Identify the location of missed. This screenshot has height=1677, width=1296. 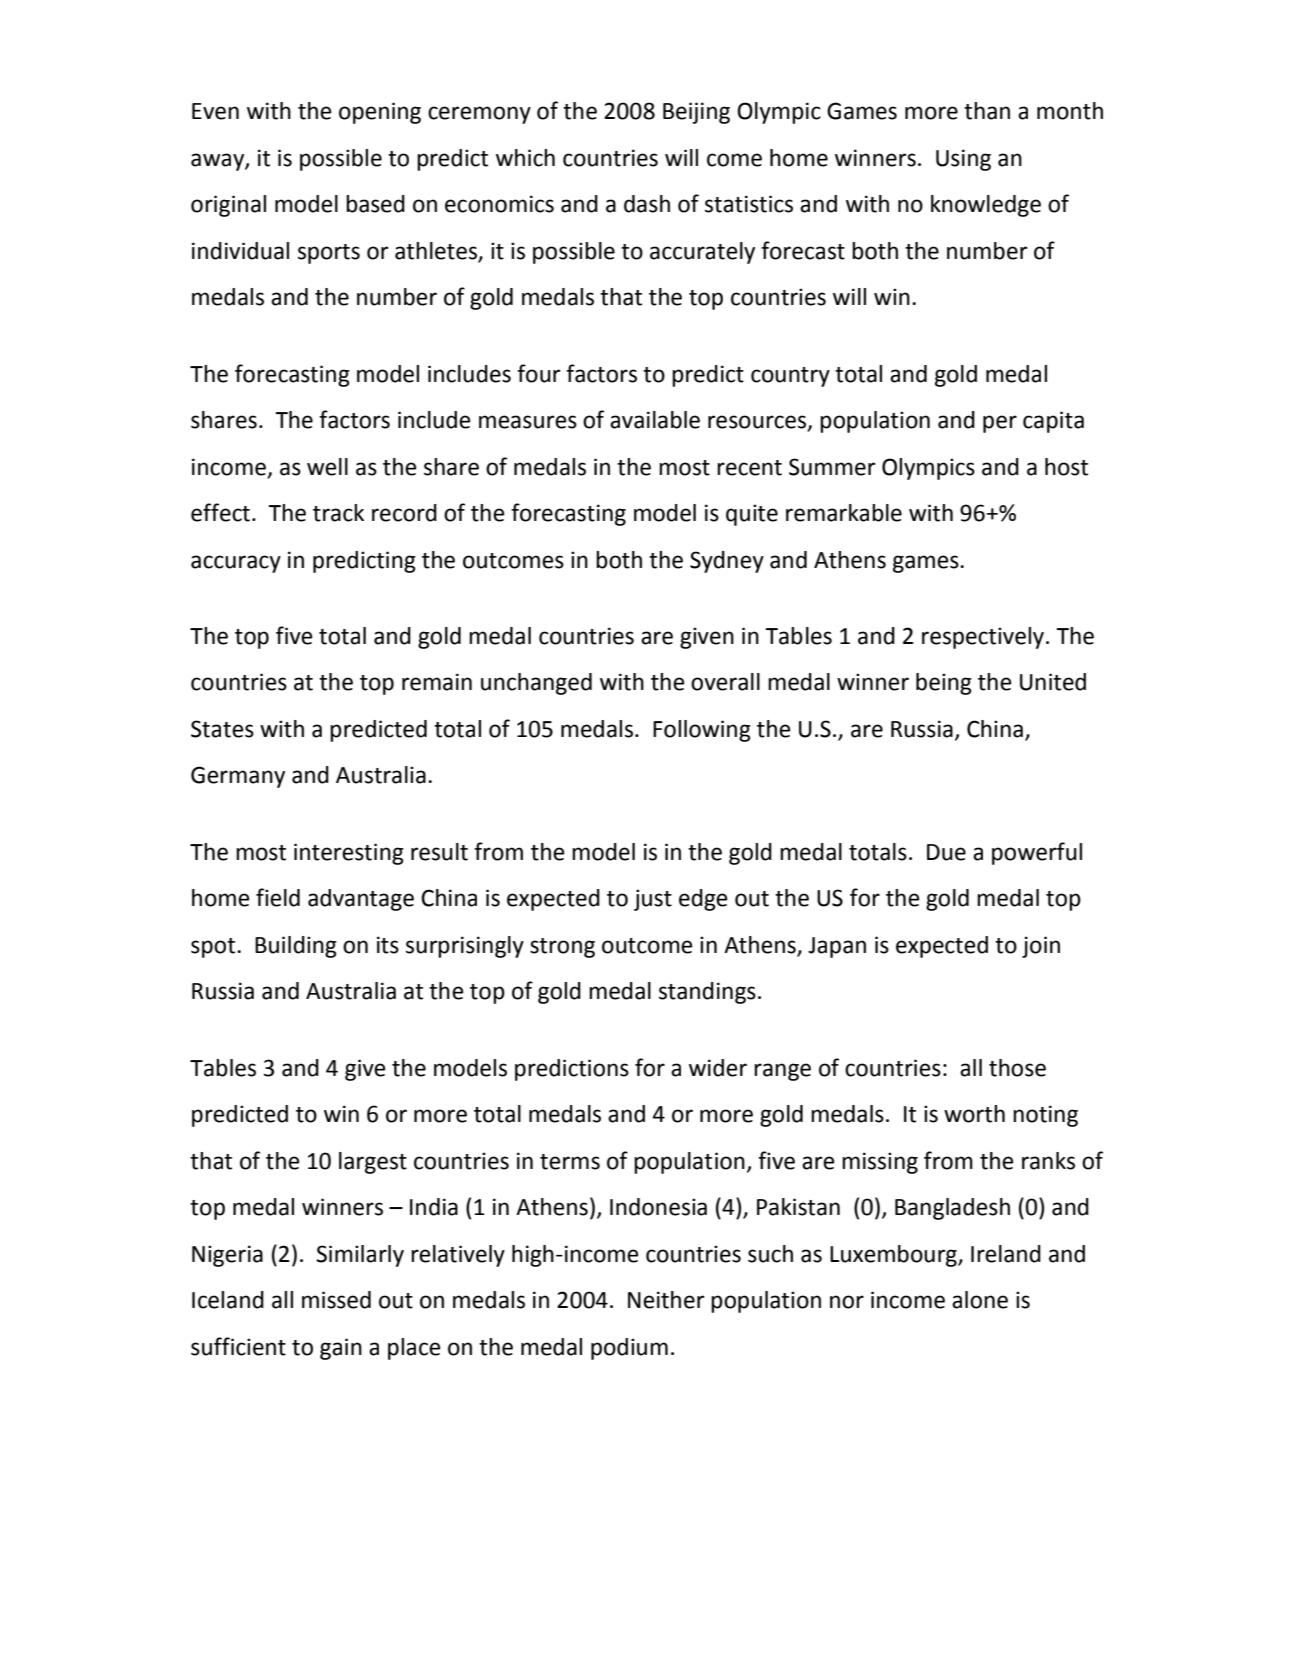
(336, 1300).
